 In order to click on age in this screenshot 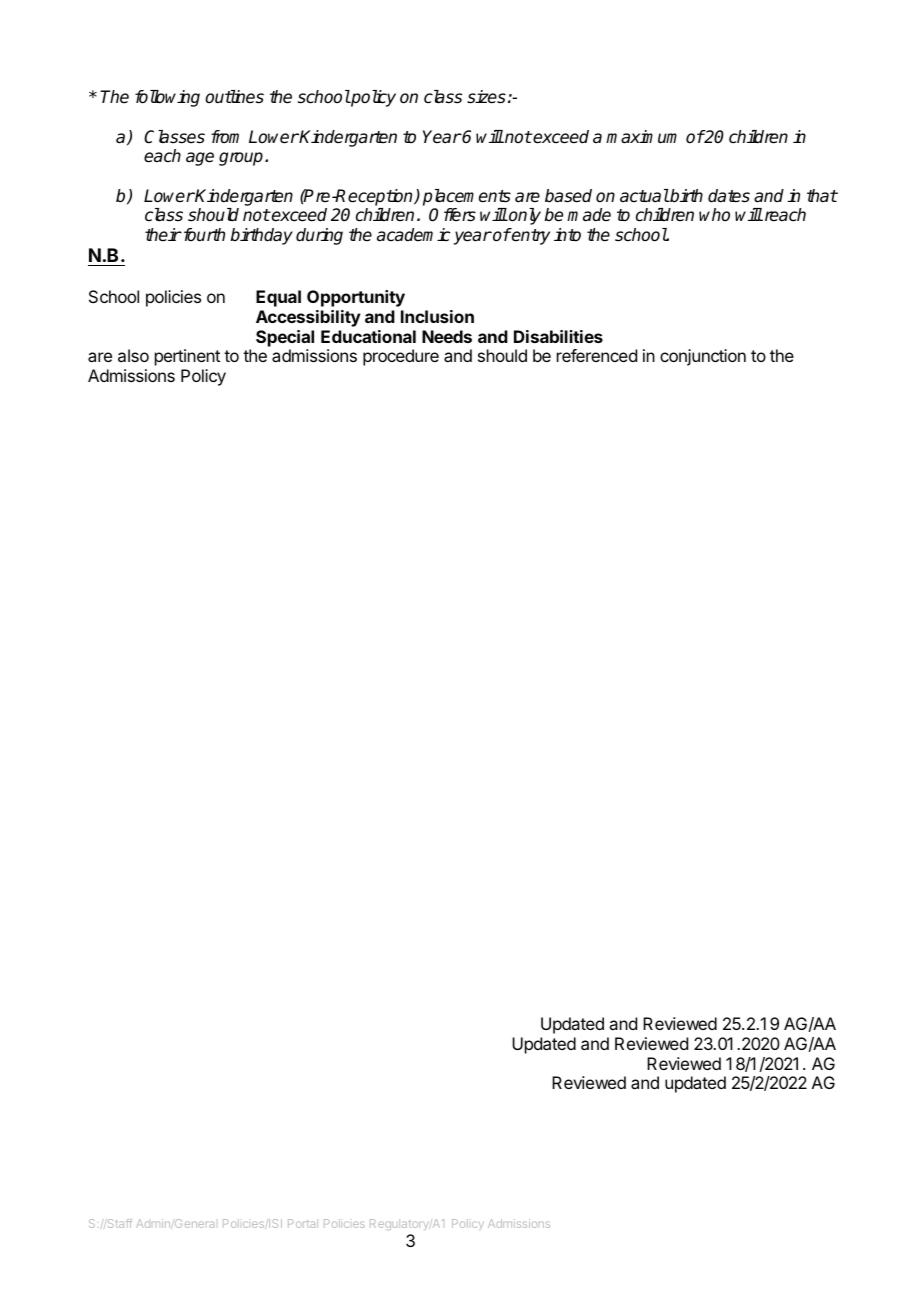, I will do `click(200, 159)`.
